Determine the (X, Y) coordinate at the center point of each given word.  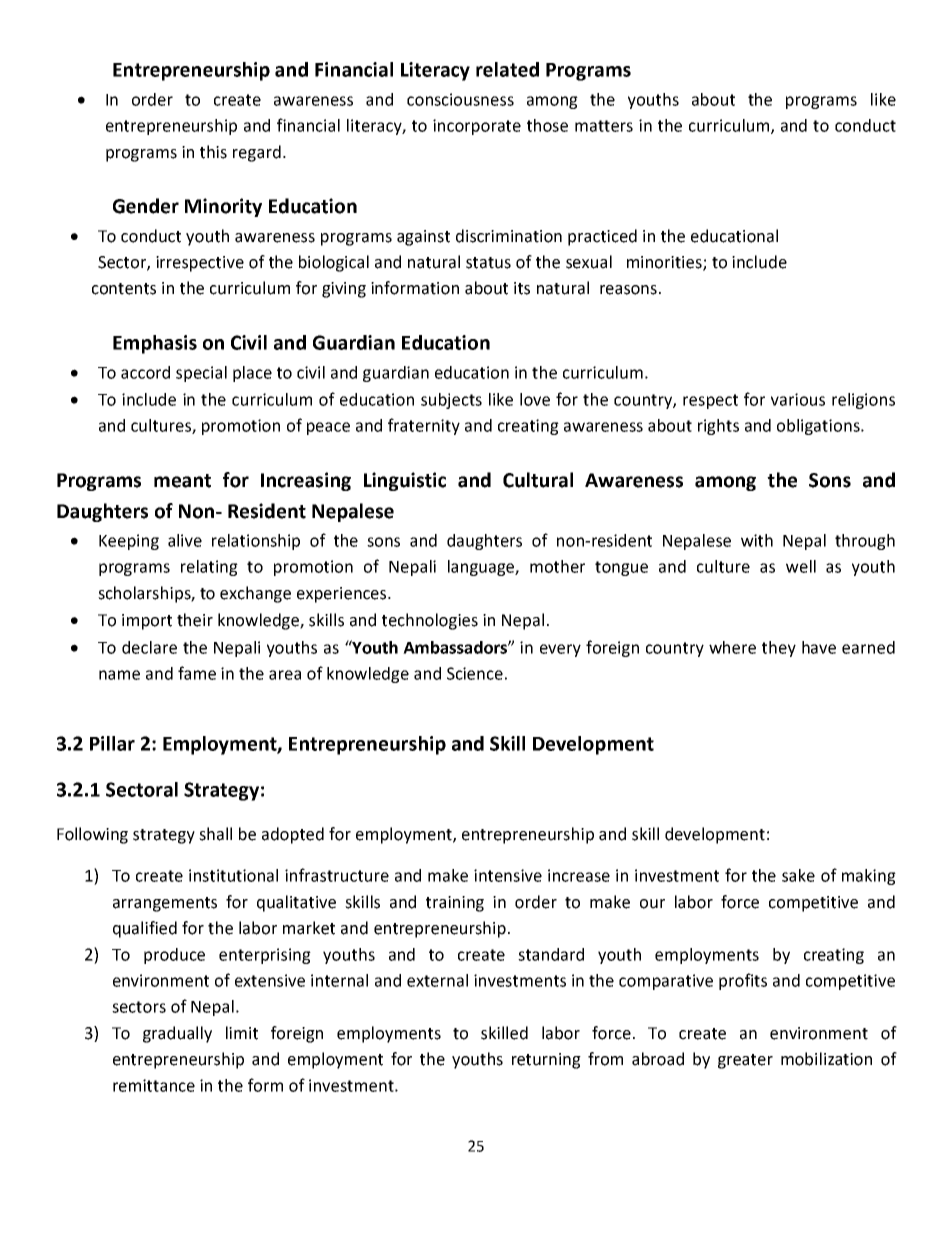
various (798, 399)
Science (475, 673)
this (213, 152)
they (779, 649)
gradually (177, 1034)
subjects (451, 401)
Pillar (112, 743)
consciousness (460, 99)
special (201, 374)
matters (604, 126)
